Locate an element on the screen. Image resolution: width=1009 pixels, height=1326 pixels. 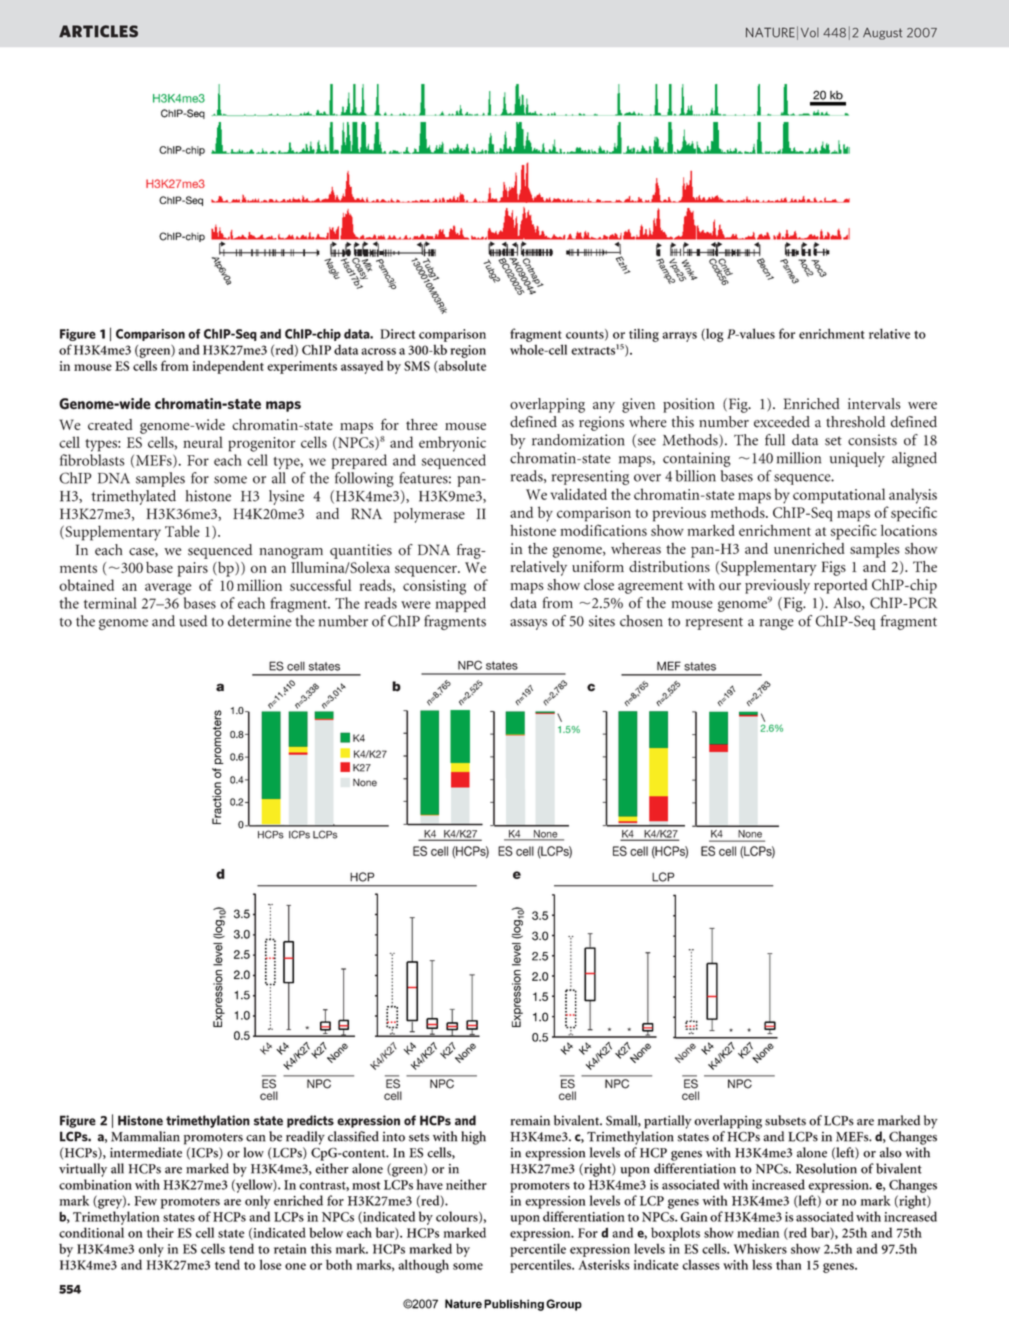
range is located at coordinates (777, 624).
